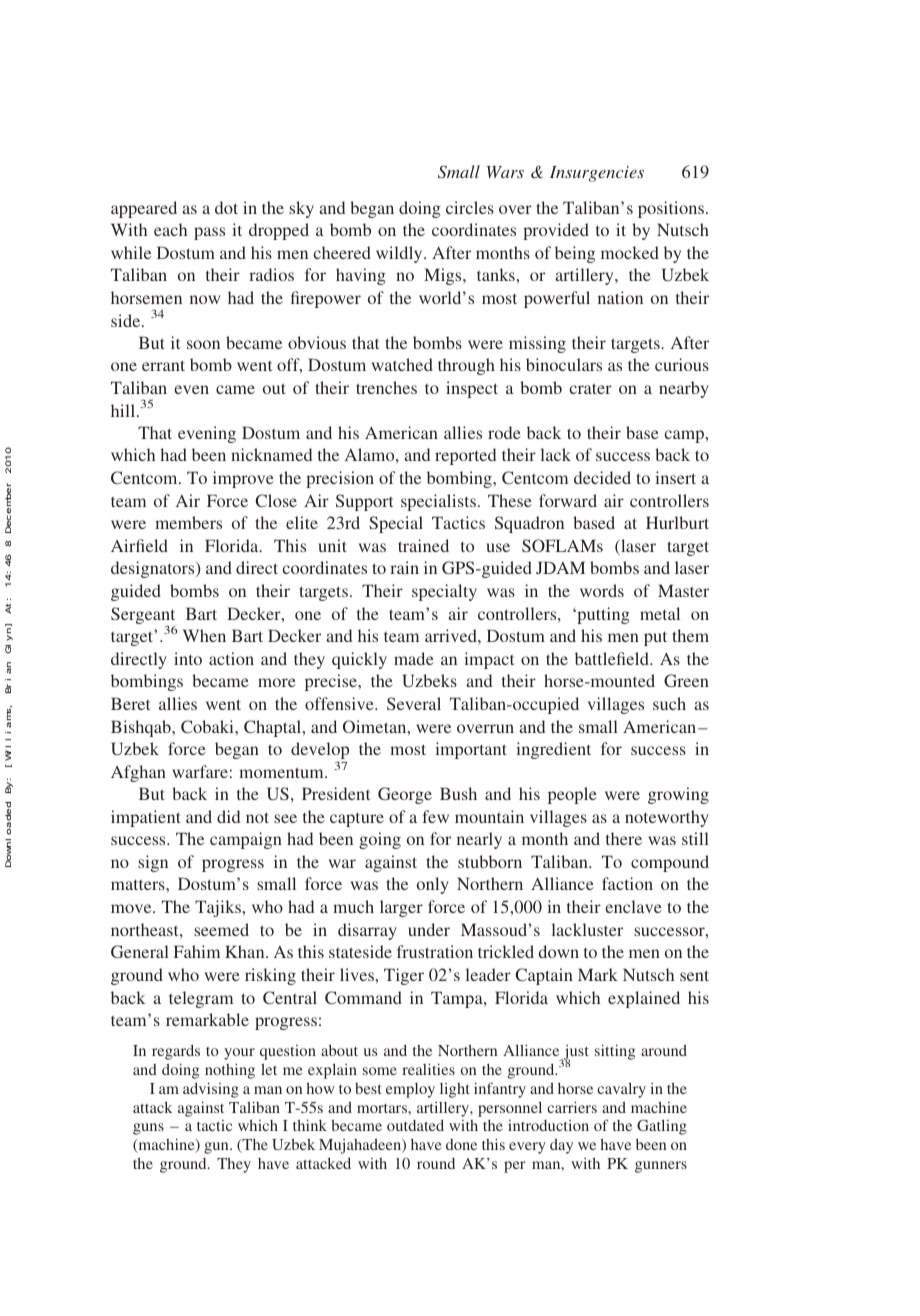 The image size is (920, 1316). I want to click on outdated, so click(415, 1125).
